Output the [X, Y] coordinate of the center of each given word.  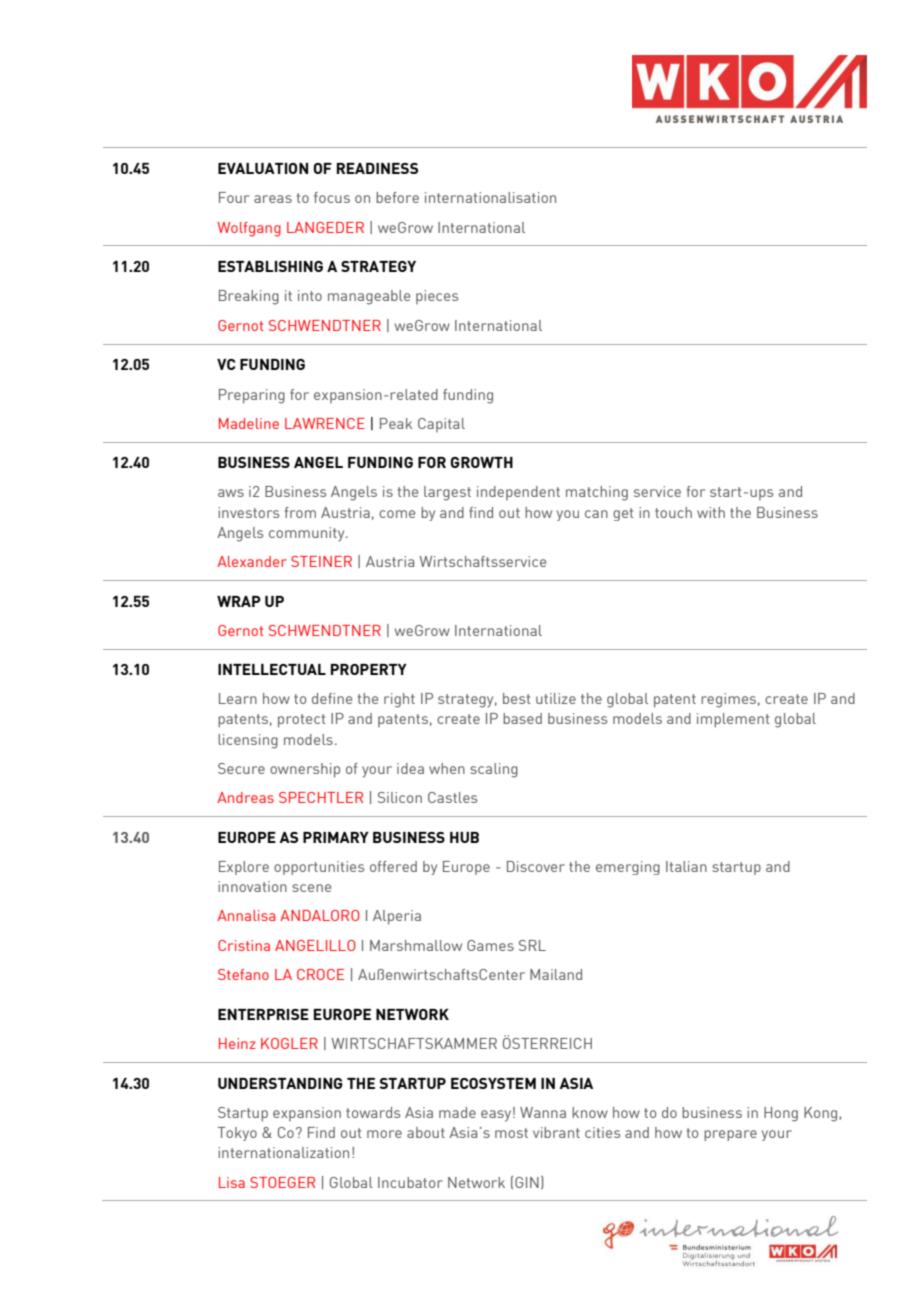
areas [273, 199]
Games [490, 945]
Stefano [243, 974]
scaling [494, 770]
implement [733, 720]
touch [673, 512]
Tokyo [237, 1134]
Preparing [252, 396]
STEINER [321, 561]
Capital [441, 425]
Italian [686, 866]
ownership [305, 770]
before [397, 197]
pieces [437, 297]
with [711, 512]
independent [518, 493]
